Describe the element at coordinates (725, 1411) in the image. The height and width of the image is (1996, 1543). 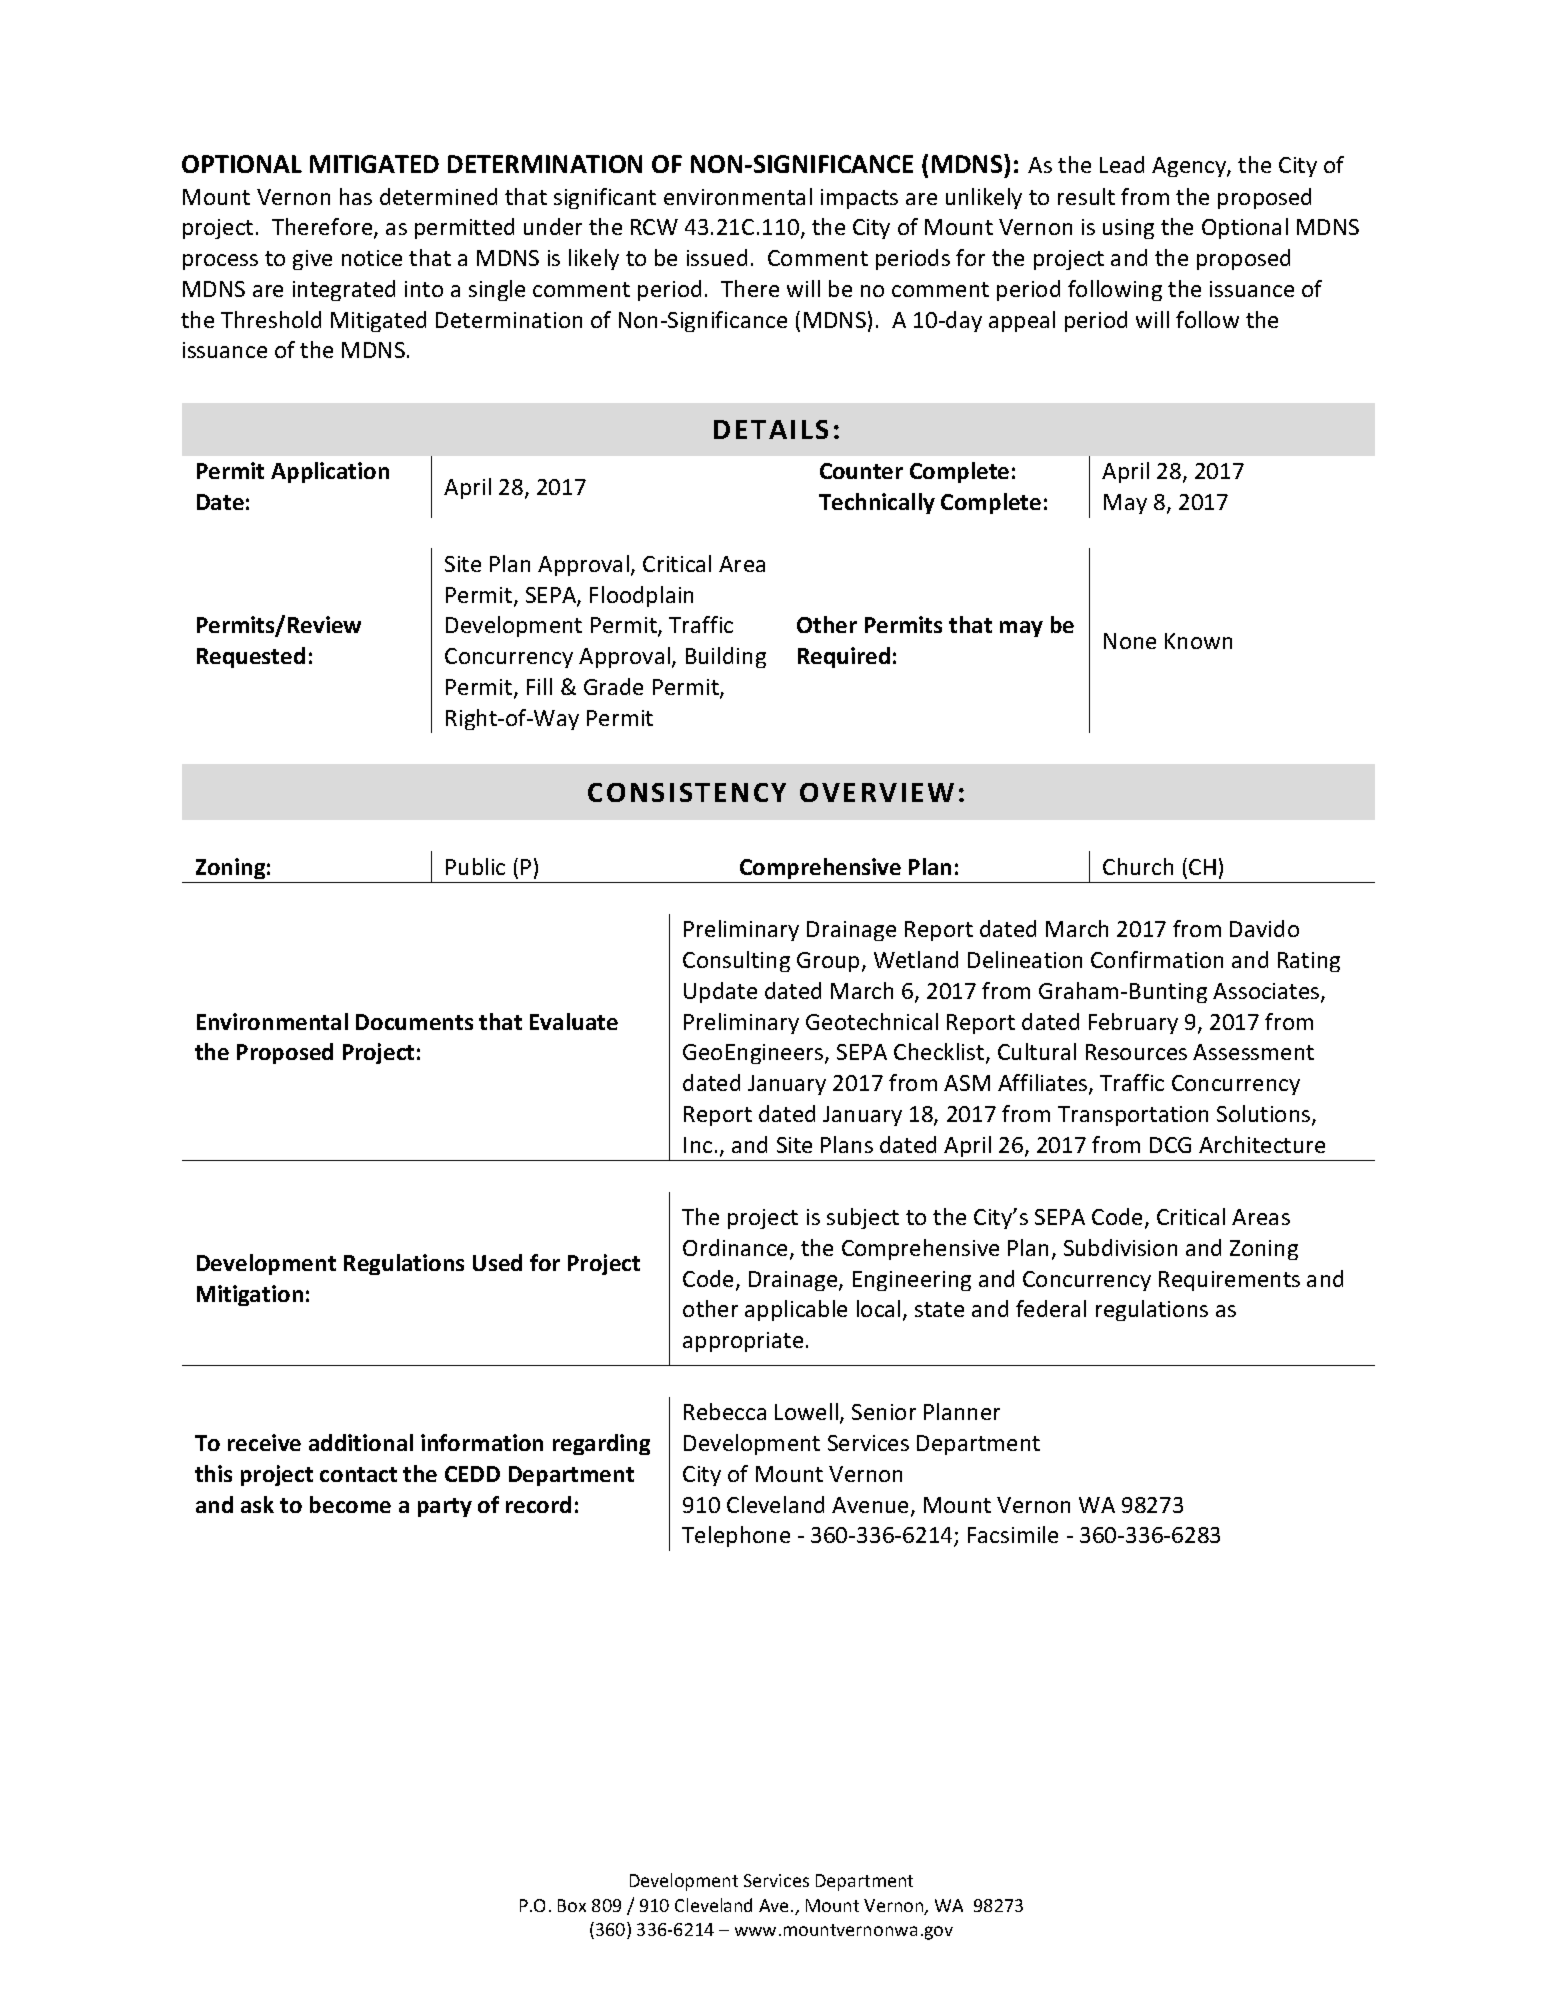
I see `Rebecca` at that location.
